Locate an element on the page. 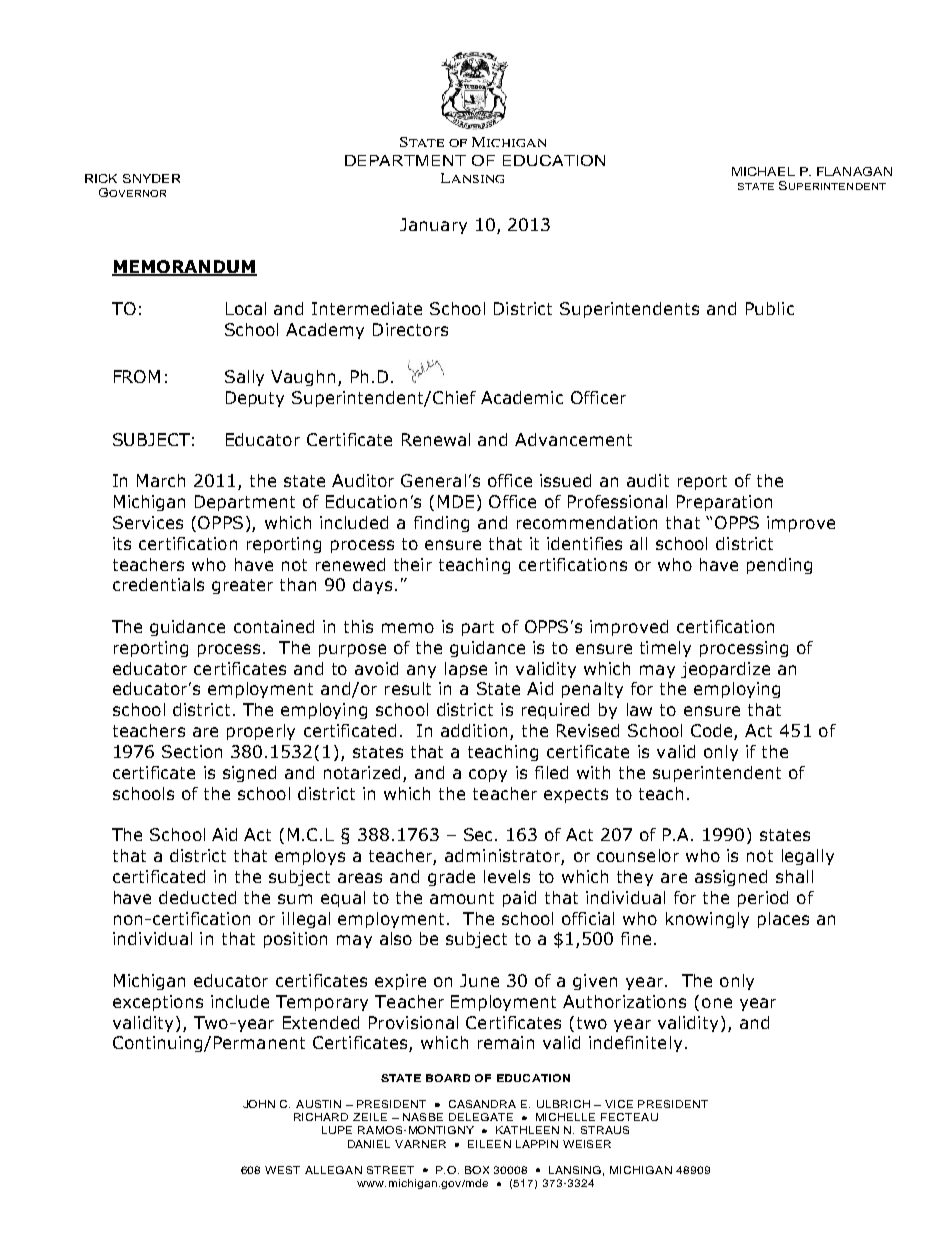 The width and height of the image is (952, 1233). copy is located at coordinates (488, 775).
